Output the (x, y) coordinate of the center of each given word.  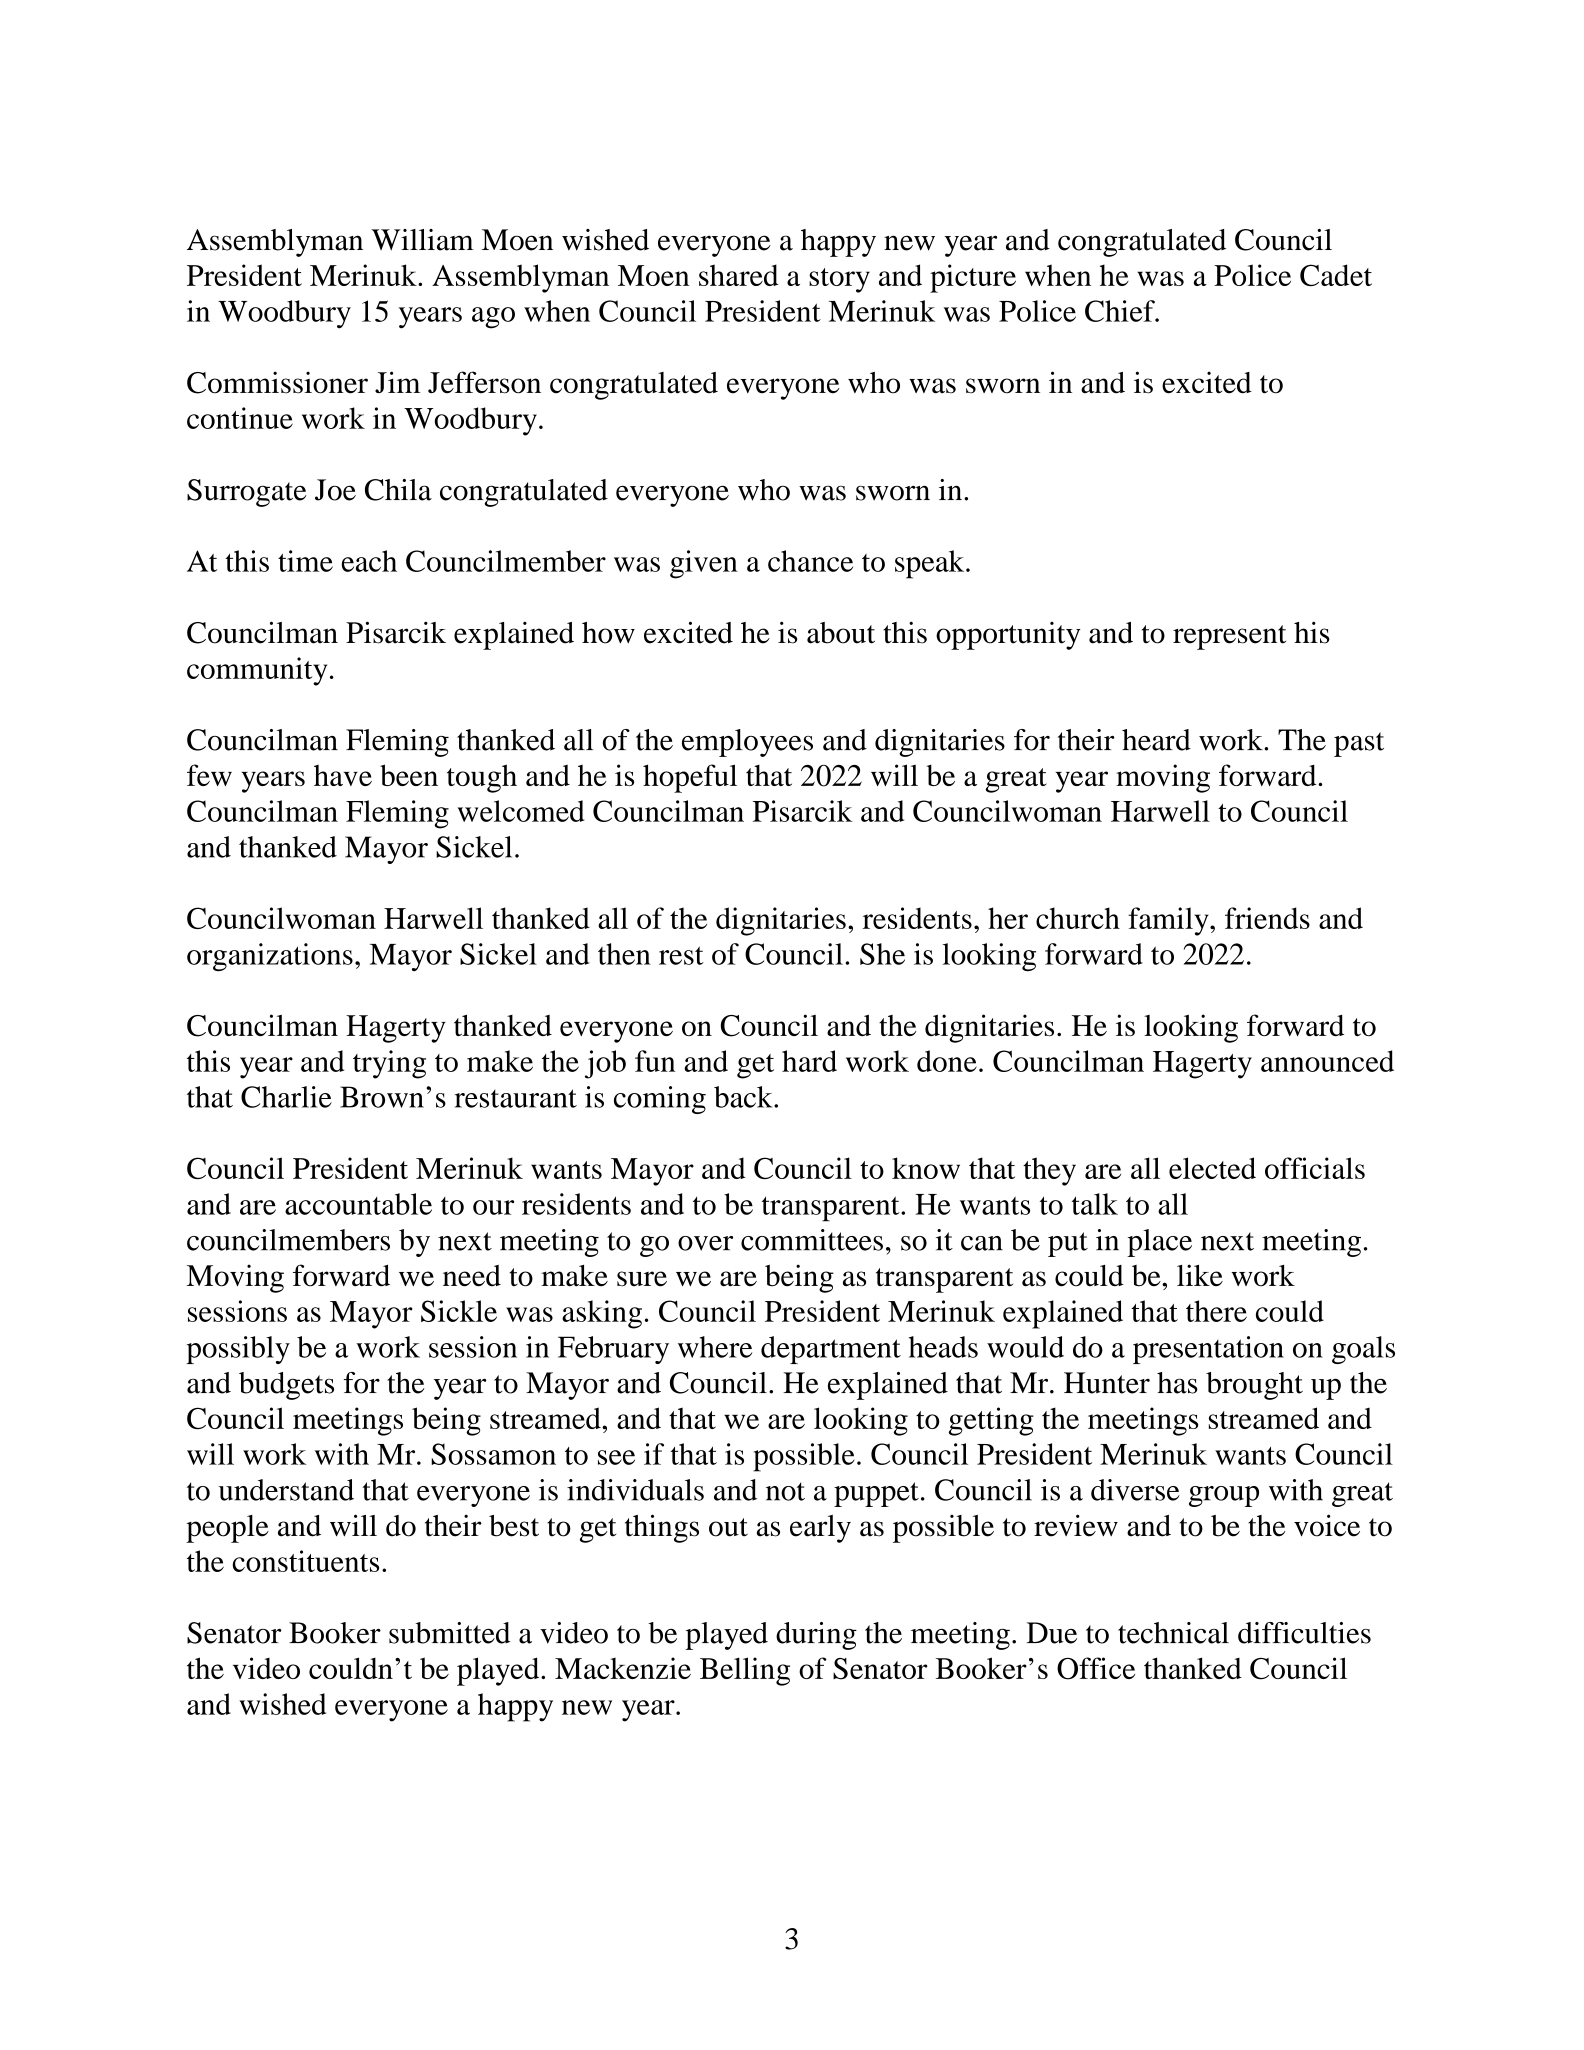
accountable (358, 1204)
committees (812, 1240)
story (839, 280)
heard (1156, 740)
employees (747, 743)
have (343, 775)
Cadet (1336, 275)
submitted (449, 1633)
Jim (397, 382)
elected (1212, 1168)
